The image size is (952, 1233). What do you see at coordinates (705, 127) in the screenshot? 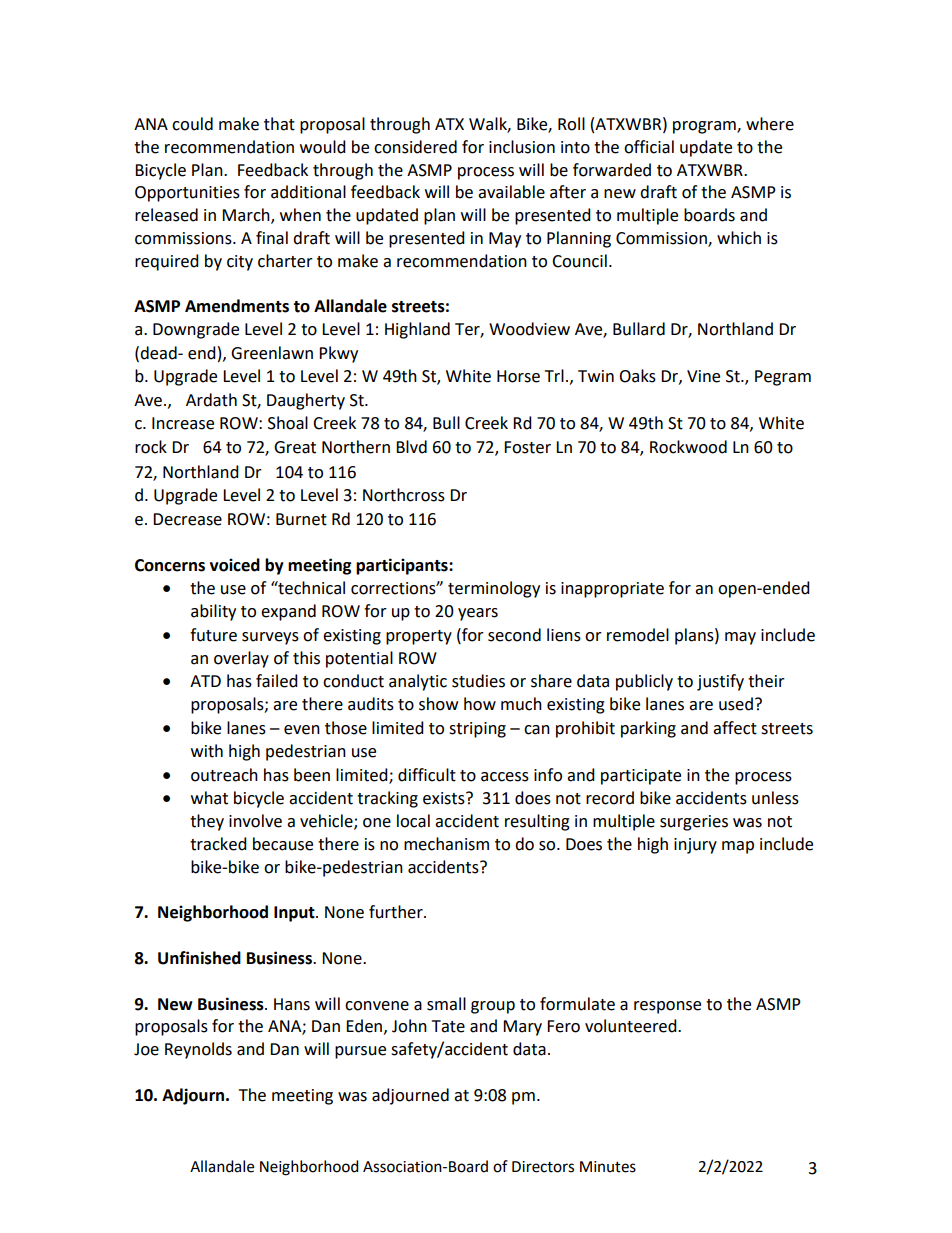
I see `program` at bounding box center [705, 127].
